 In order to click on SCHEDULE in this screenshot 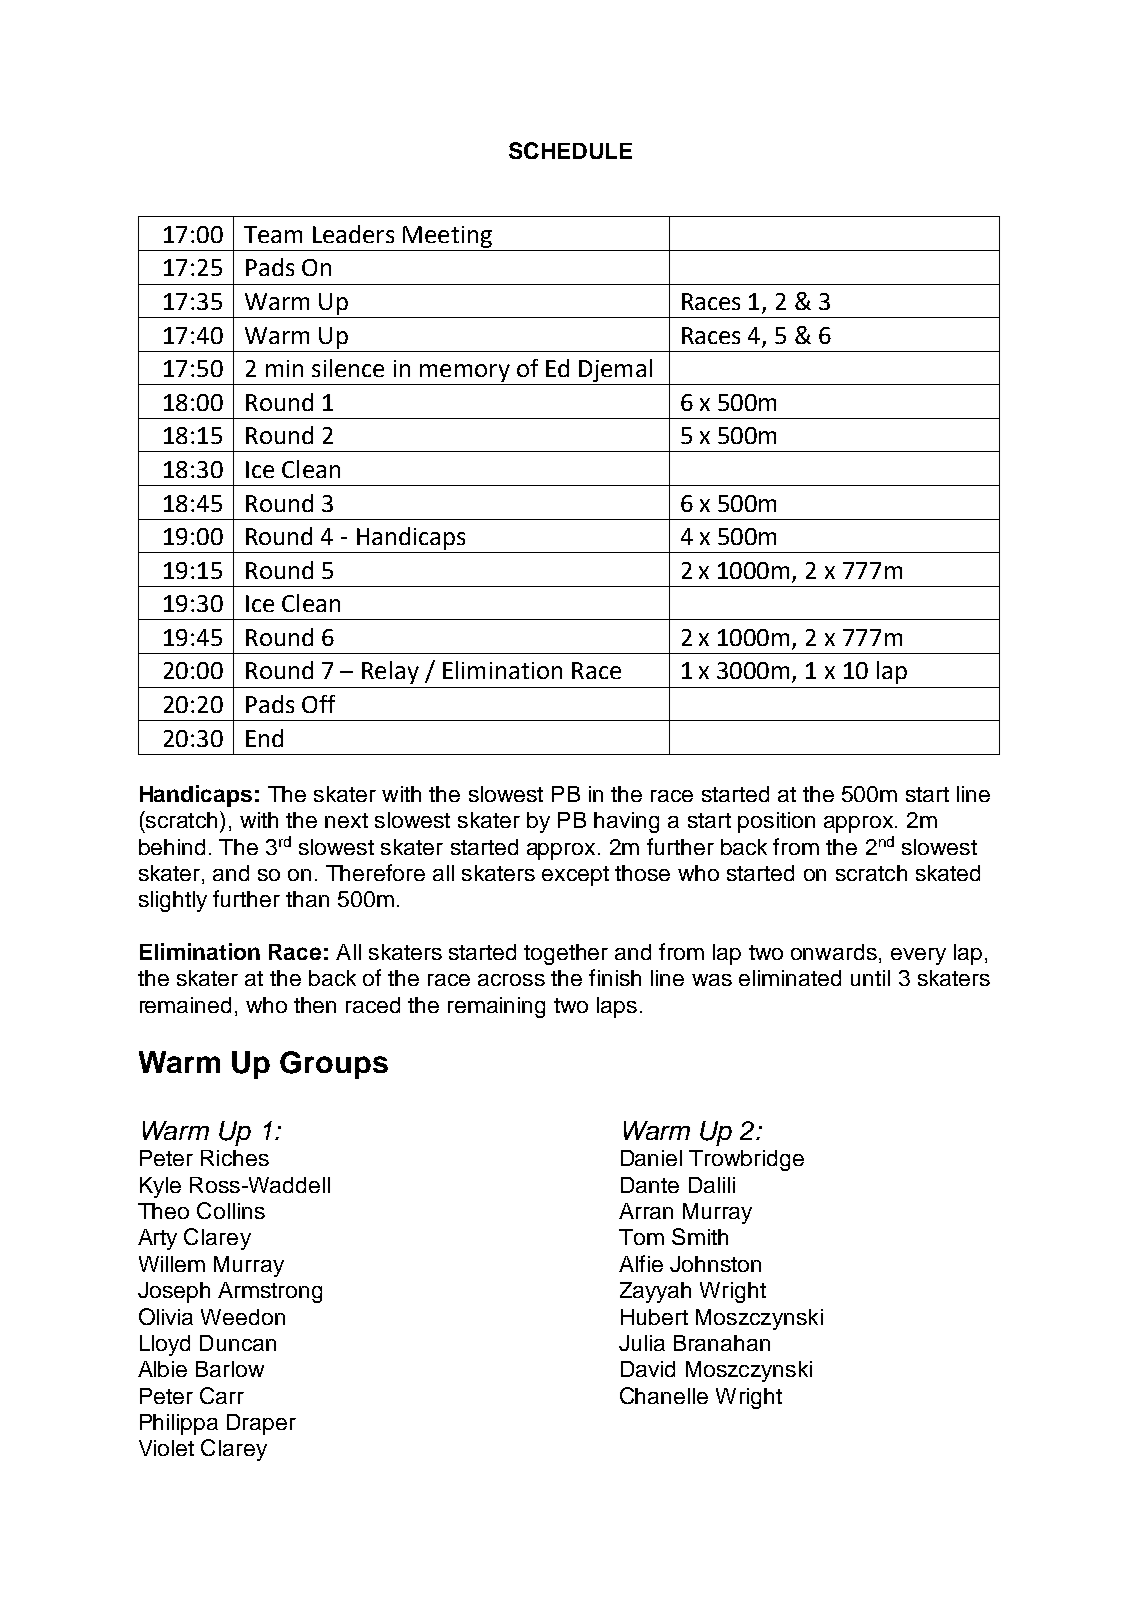, I will do `click(570, 150)`.
